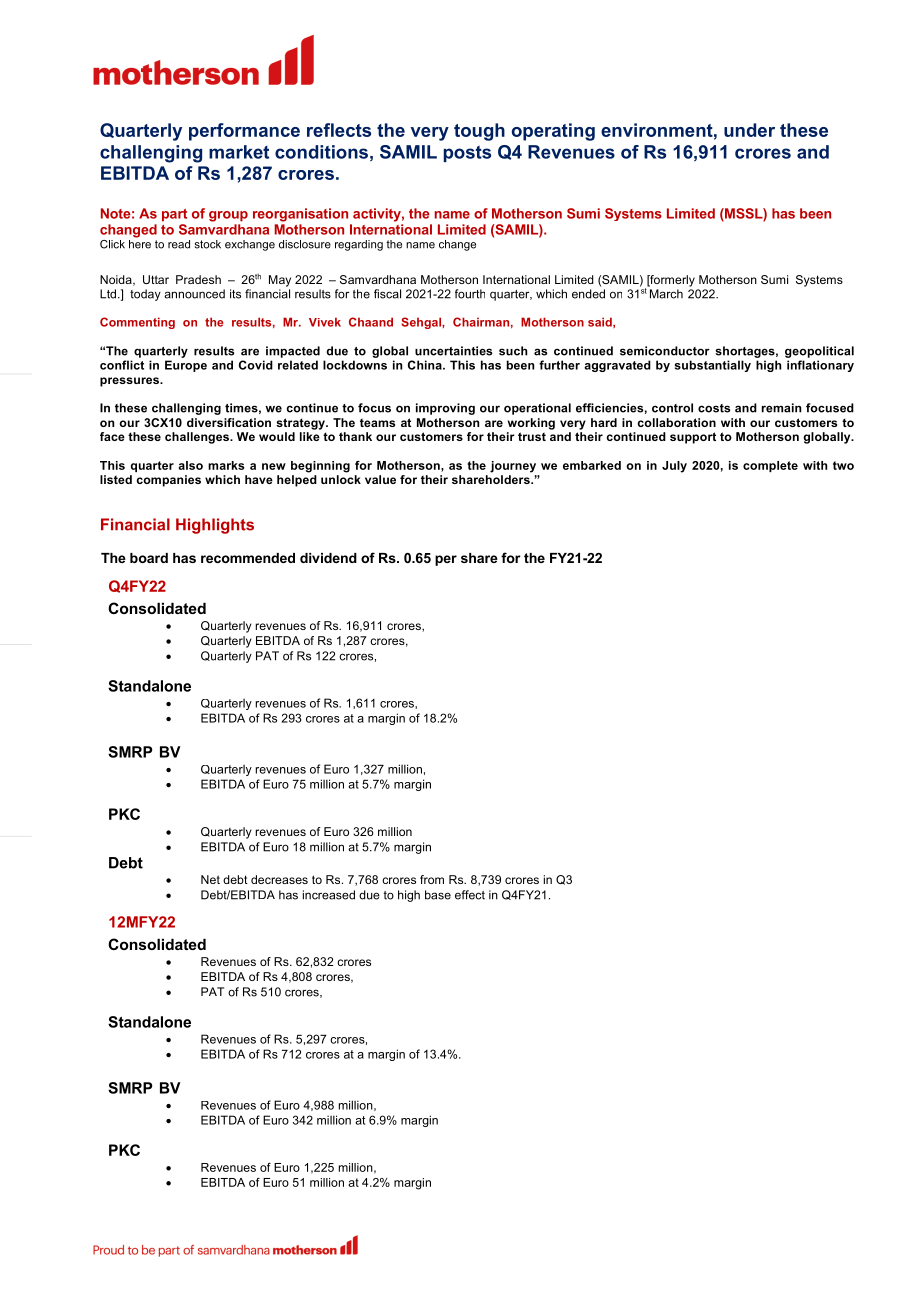 The height and width of the document is (1308, 924). What do you see at coordinates (445, 409) in the document?
I see `improving` at bounding box center [445, 409].
